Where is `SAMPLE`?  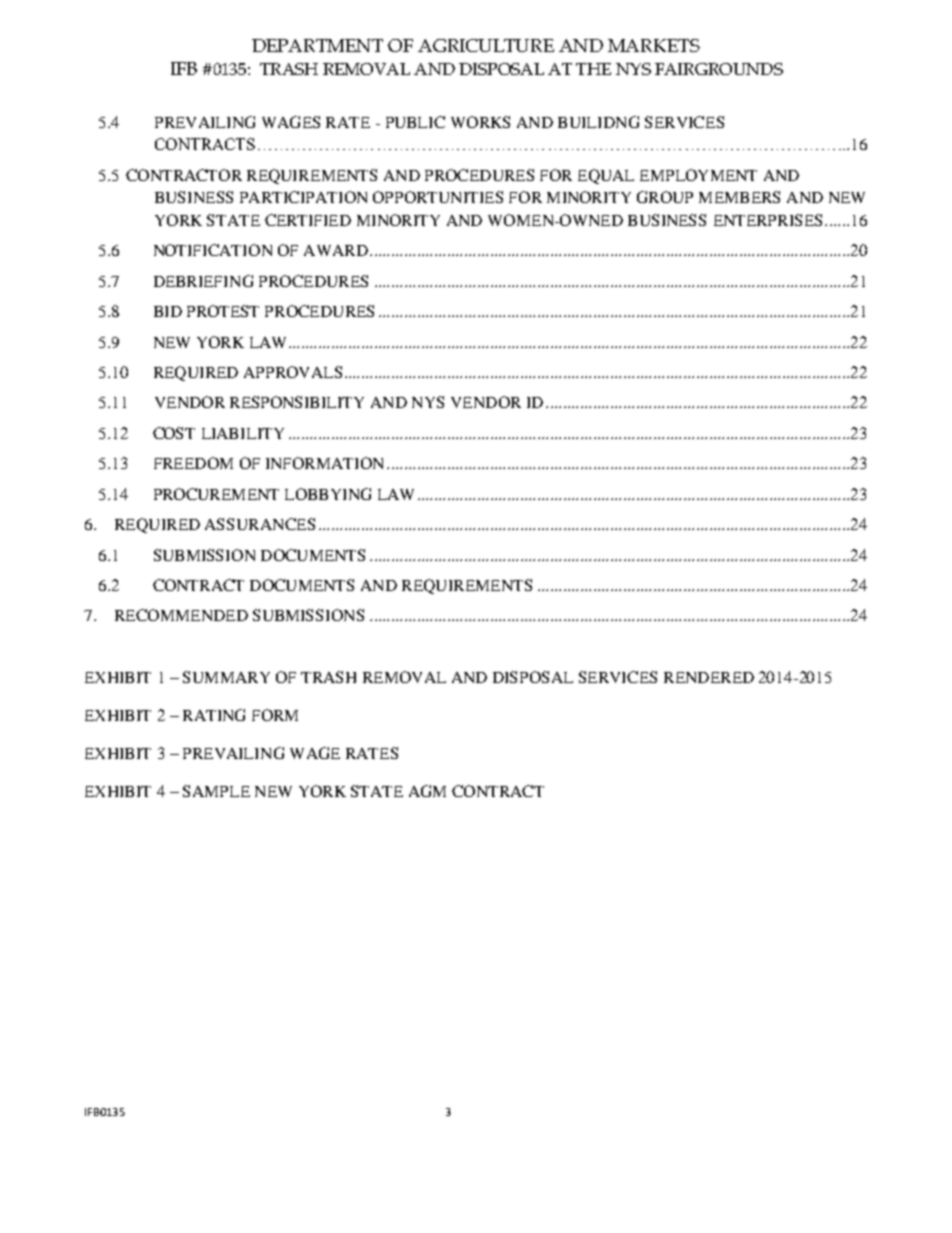 SAMPLE is located at coordinates (216, 791).
